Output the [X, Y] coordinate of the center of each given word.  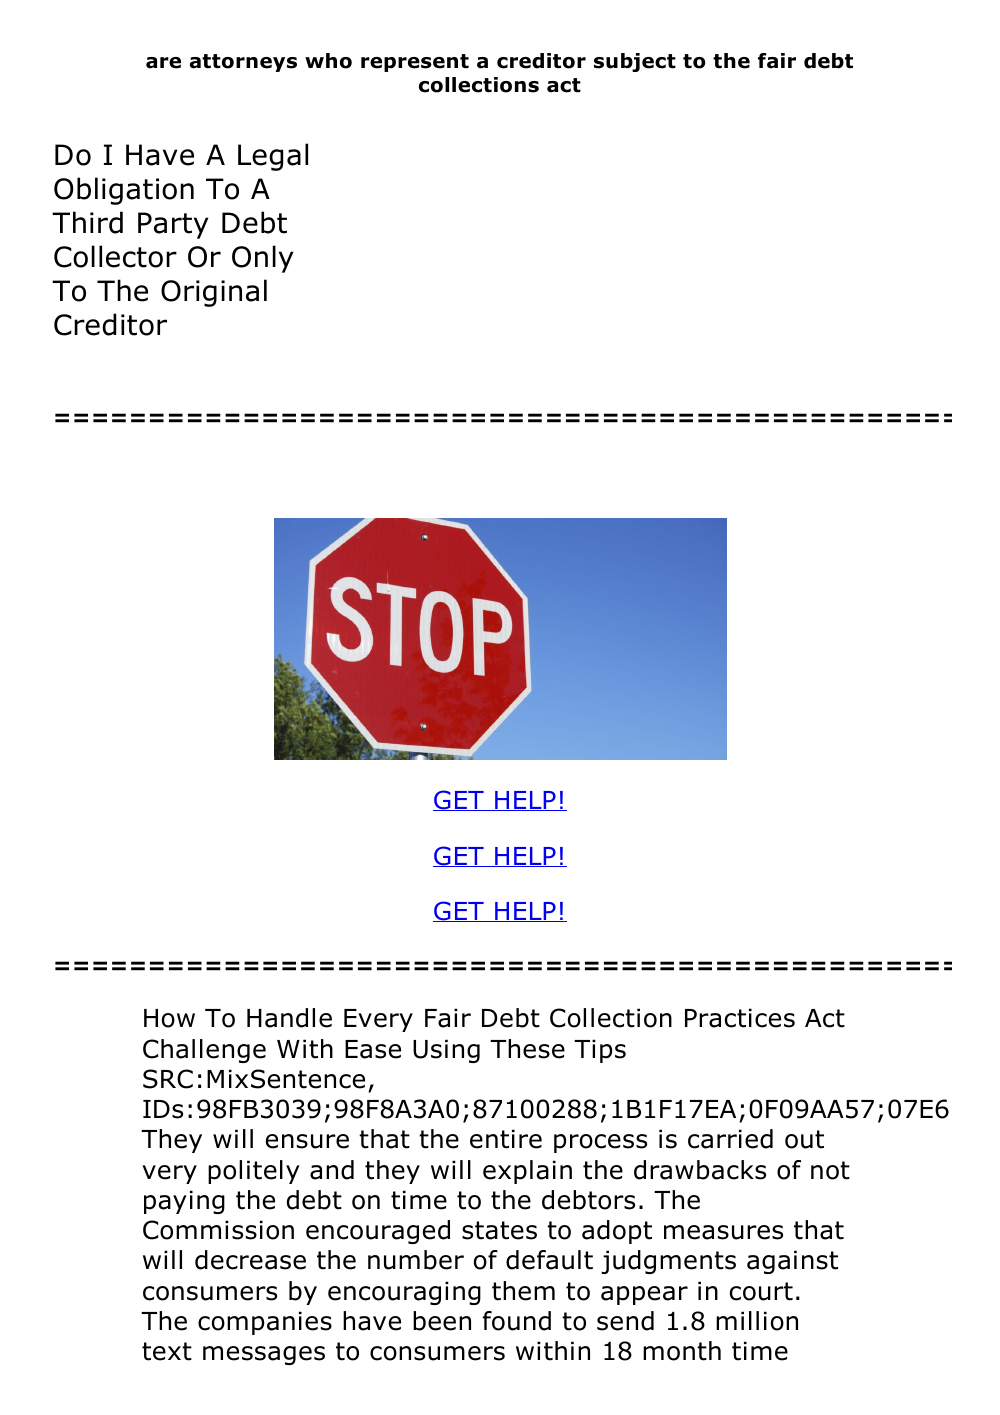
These [527, 1049]
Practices [740, 1018]
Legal [273, 157]
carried [730, 1139]
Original [214, 293]
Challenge [204, 1051]
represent [415, 63]
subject [635, 62]
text [167, 1351]
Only [262, 259]
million [757, 1321]
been [442, 1321]
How [169, 1018]
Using [446, 1051]
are [163, 63]
